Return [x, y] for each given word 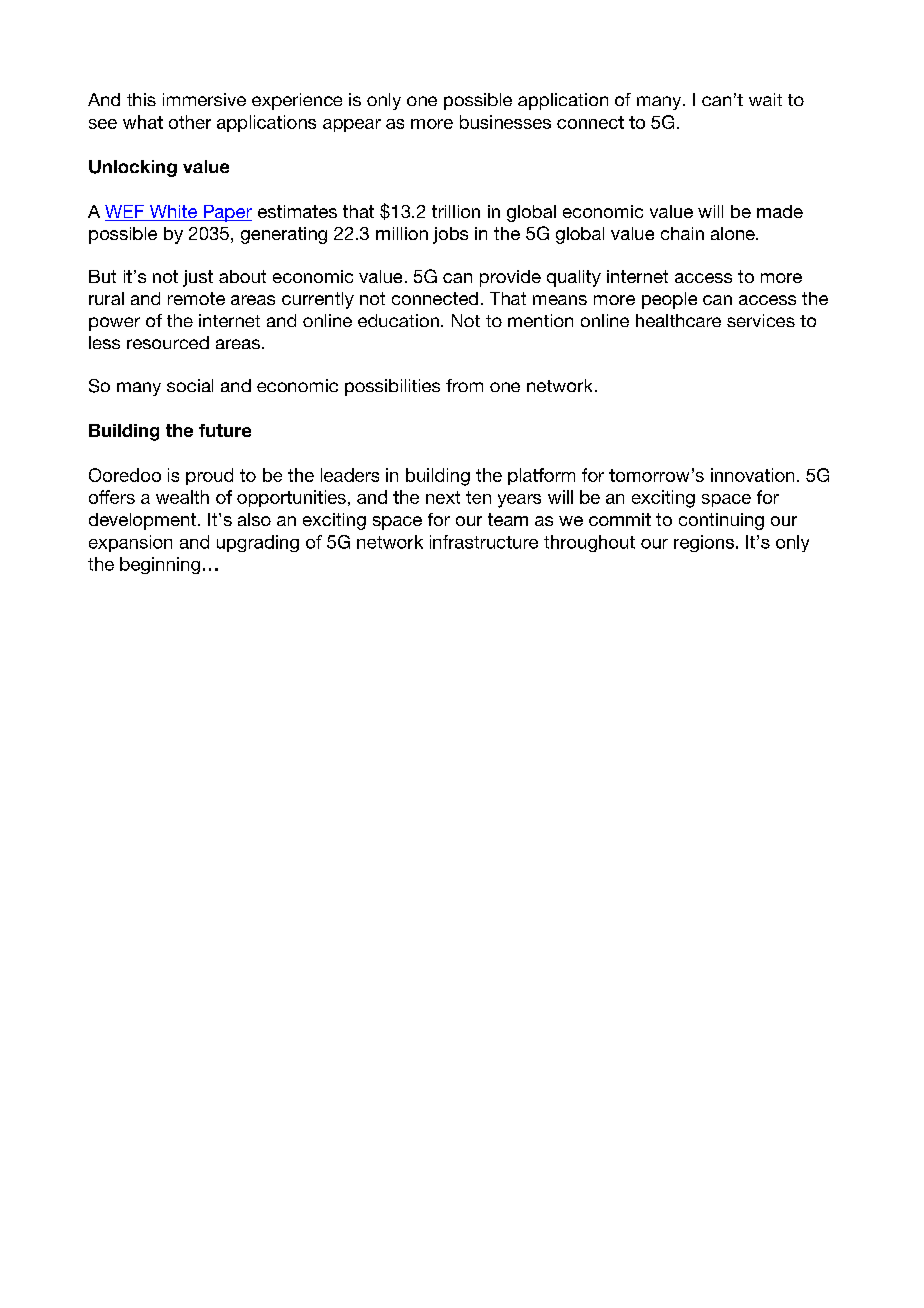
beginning [160, 565]
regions [705, 543]
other [190, 122]
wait [765, 99]
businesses [505, 122]
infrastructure [484, 542]
